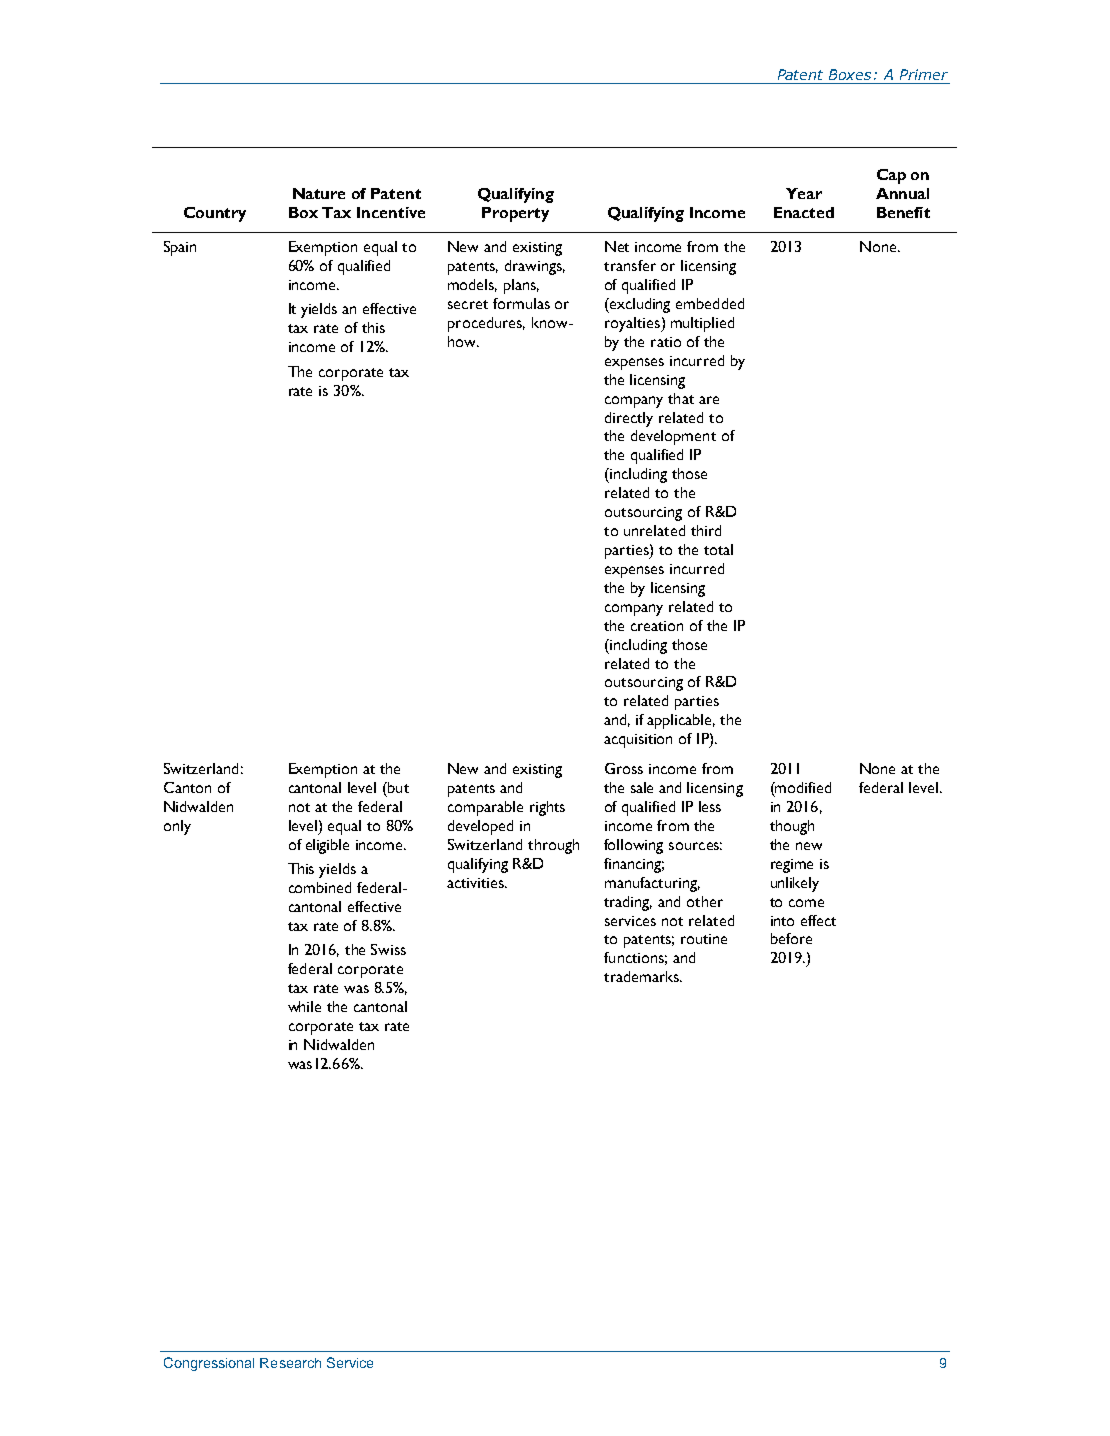 The width and height of the page is (1110, 1436). I want to click on Property, so click(515, 214).
